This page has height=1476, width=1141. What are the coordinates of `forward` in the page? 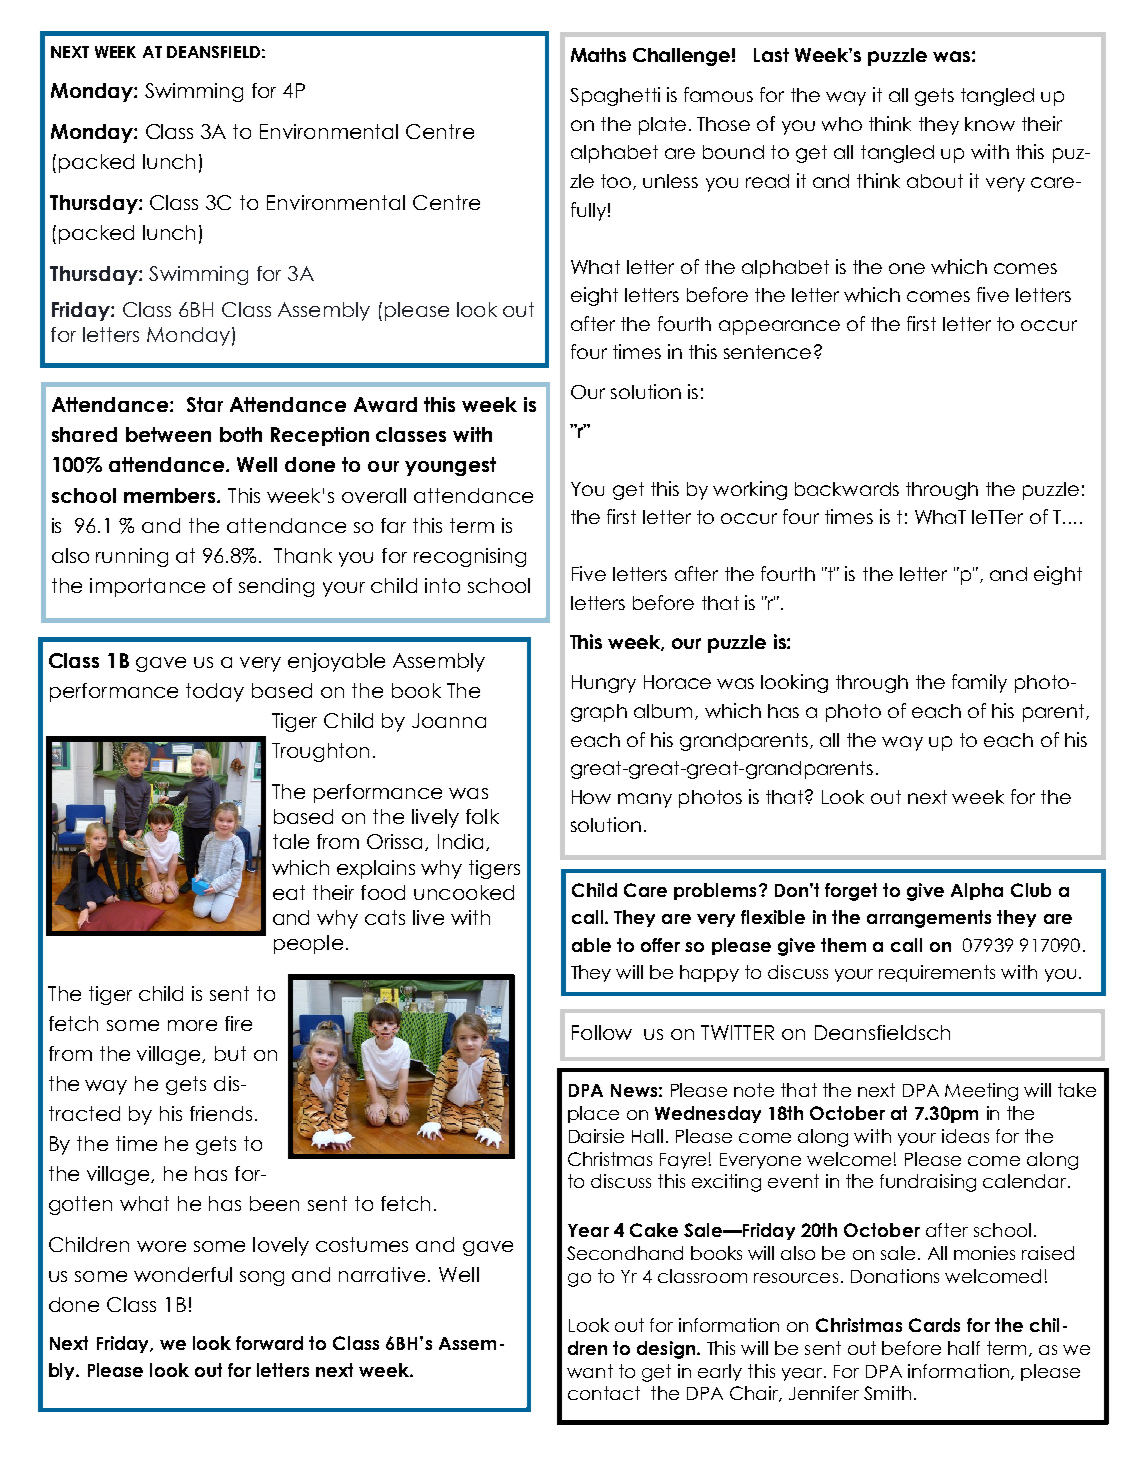 It's located at (269, 1343).
